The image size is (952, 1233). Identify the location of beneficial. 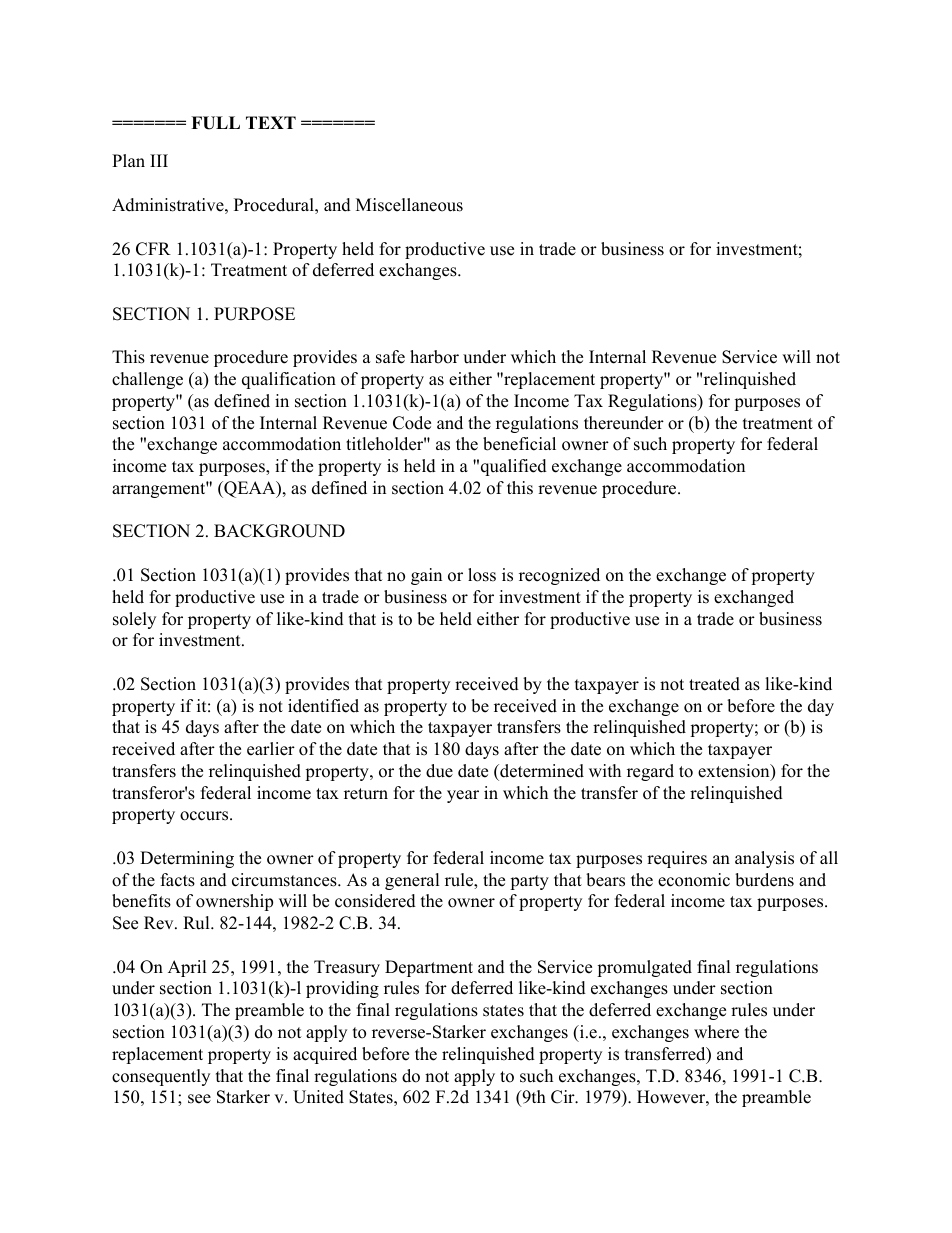
(519, 444).
